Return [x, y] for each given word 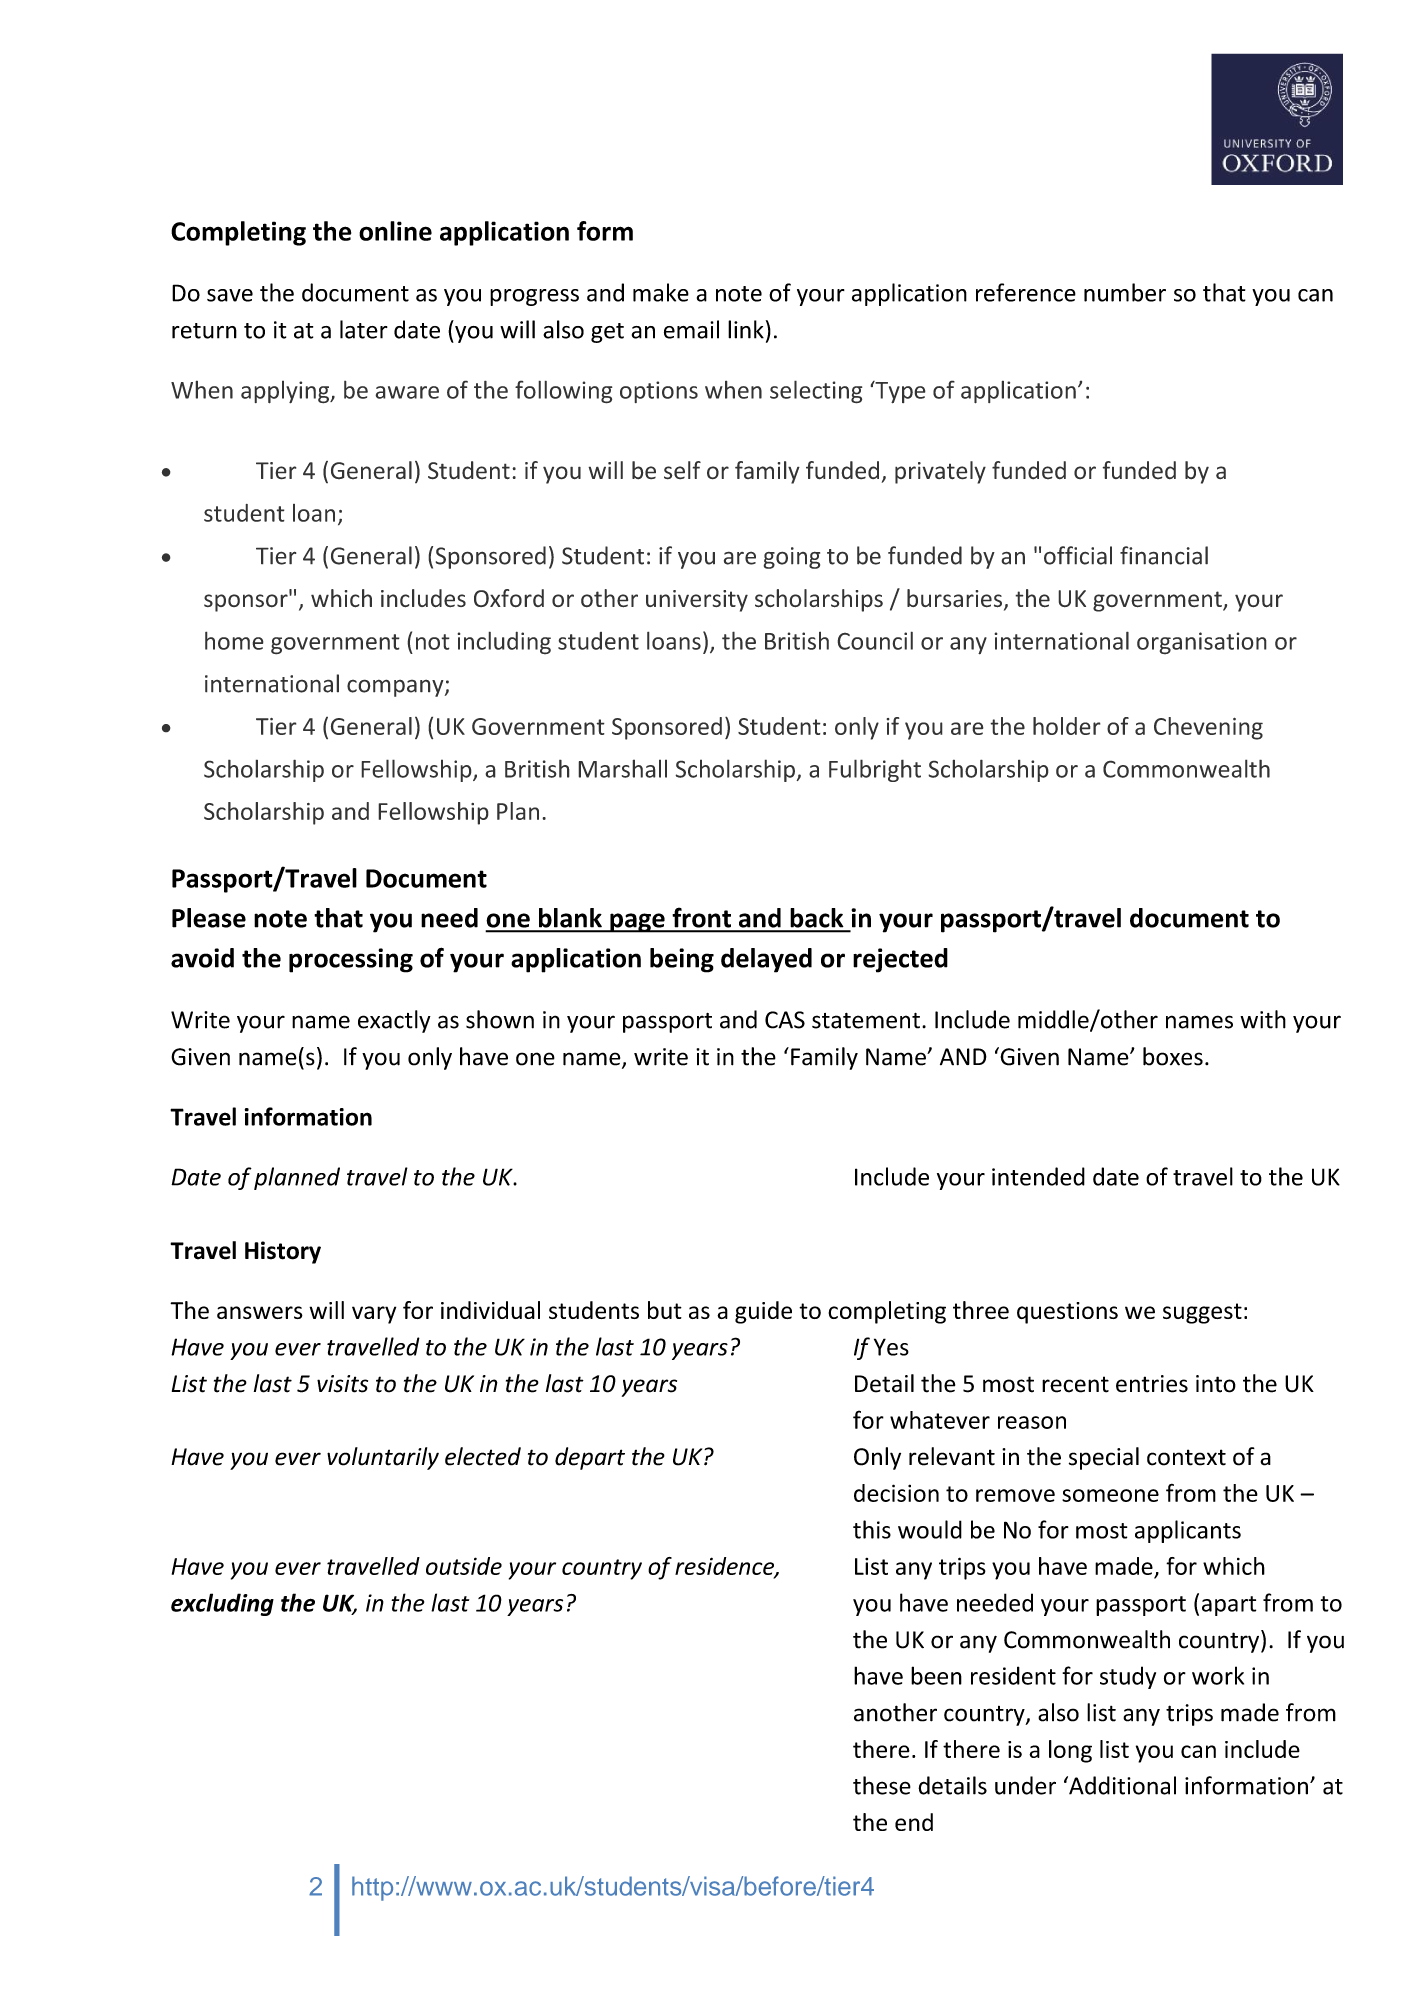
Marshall [622, 768]
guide [763, 1312]
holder [1067, 726]
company [396, 688]
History [283, 1252]
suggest [1202, 1313]
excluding [222, 1604]
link [746, 329]
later [364, 329]
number [1125, 292]
